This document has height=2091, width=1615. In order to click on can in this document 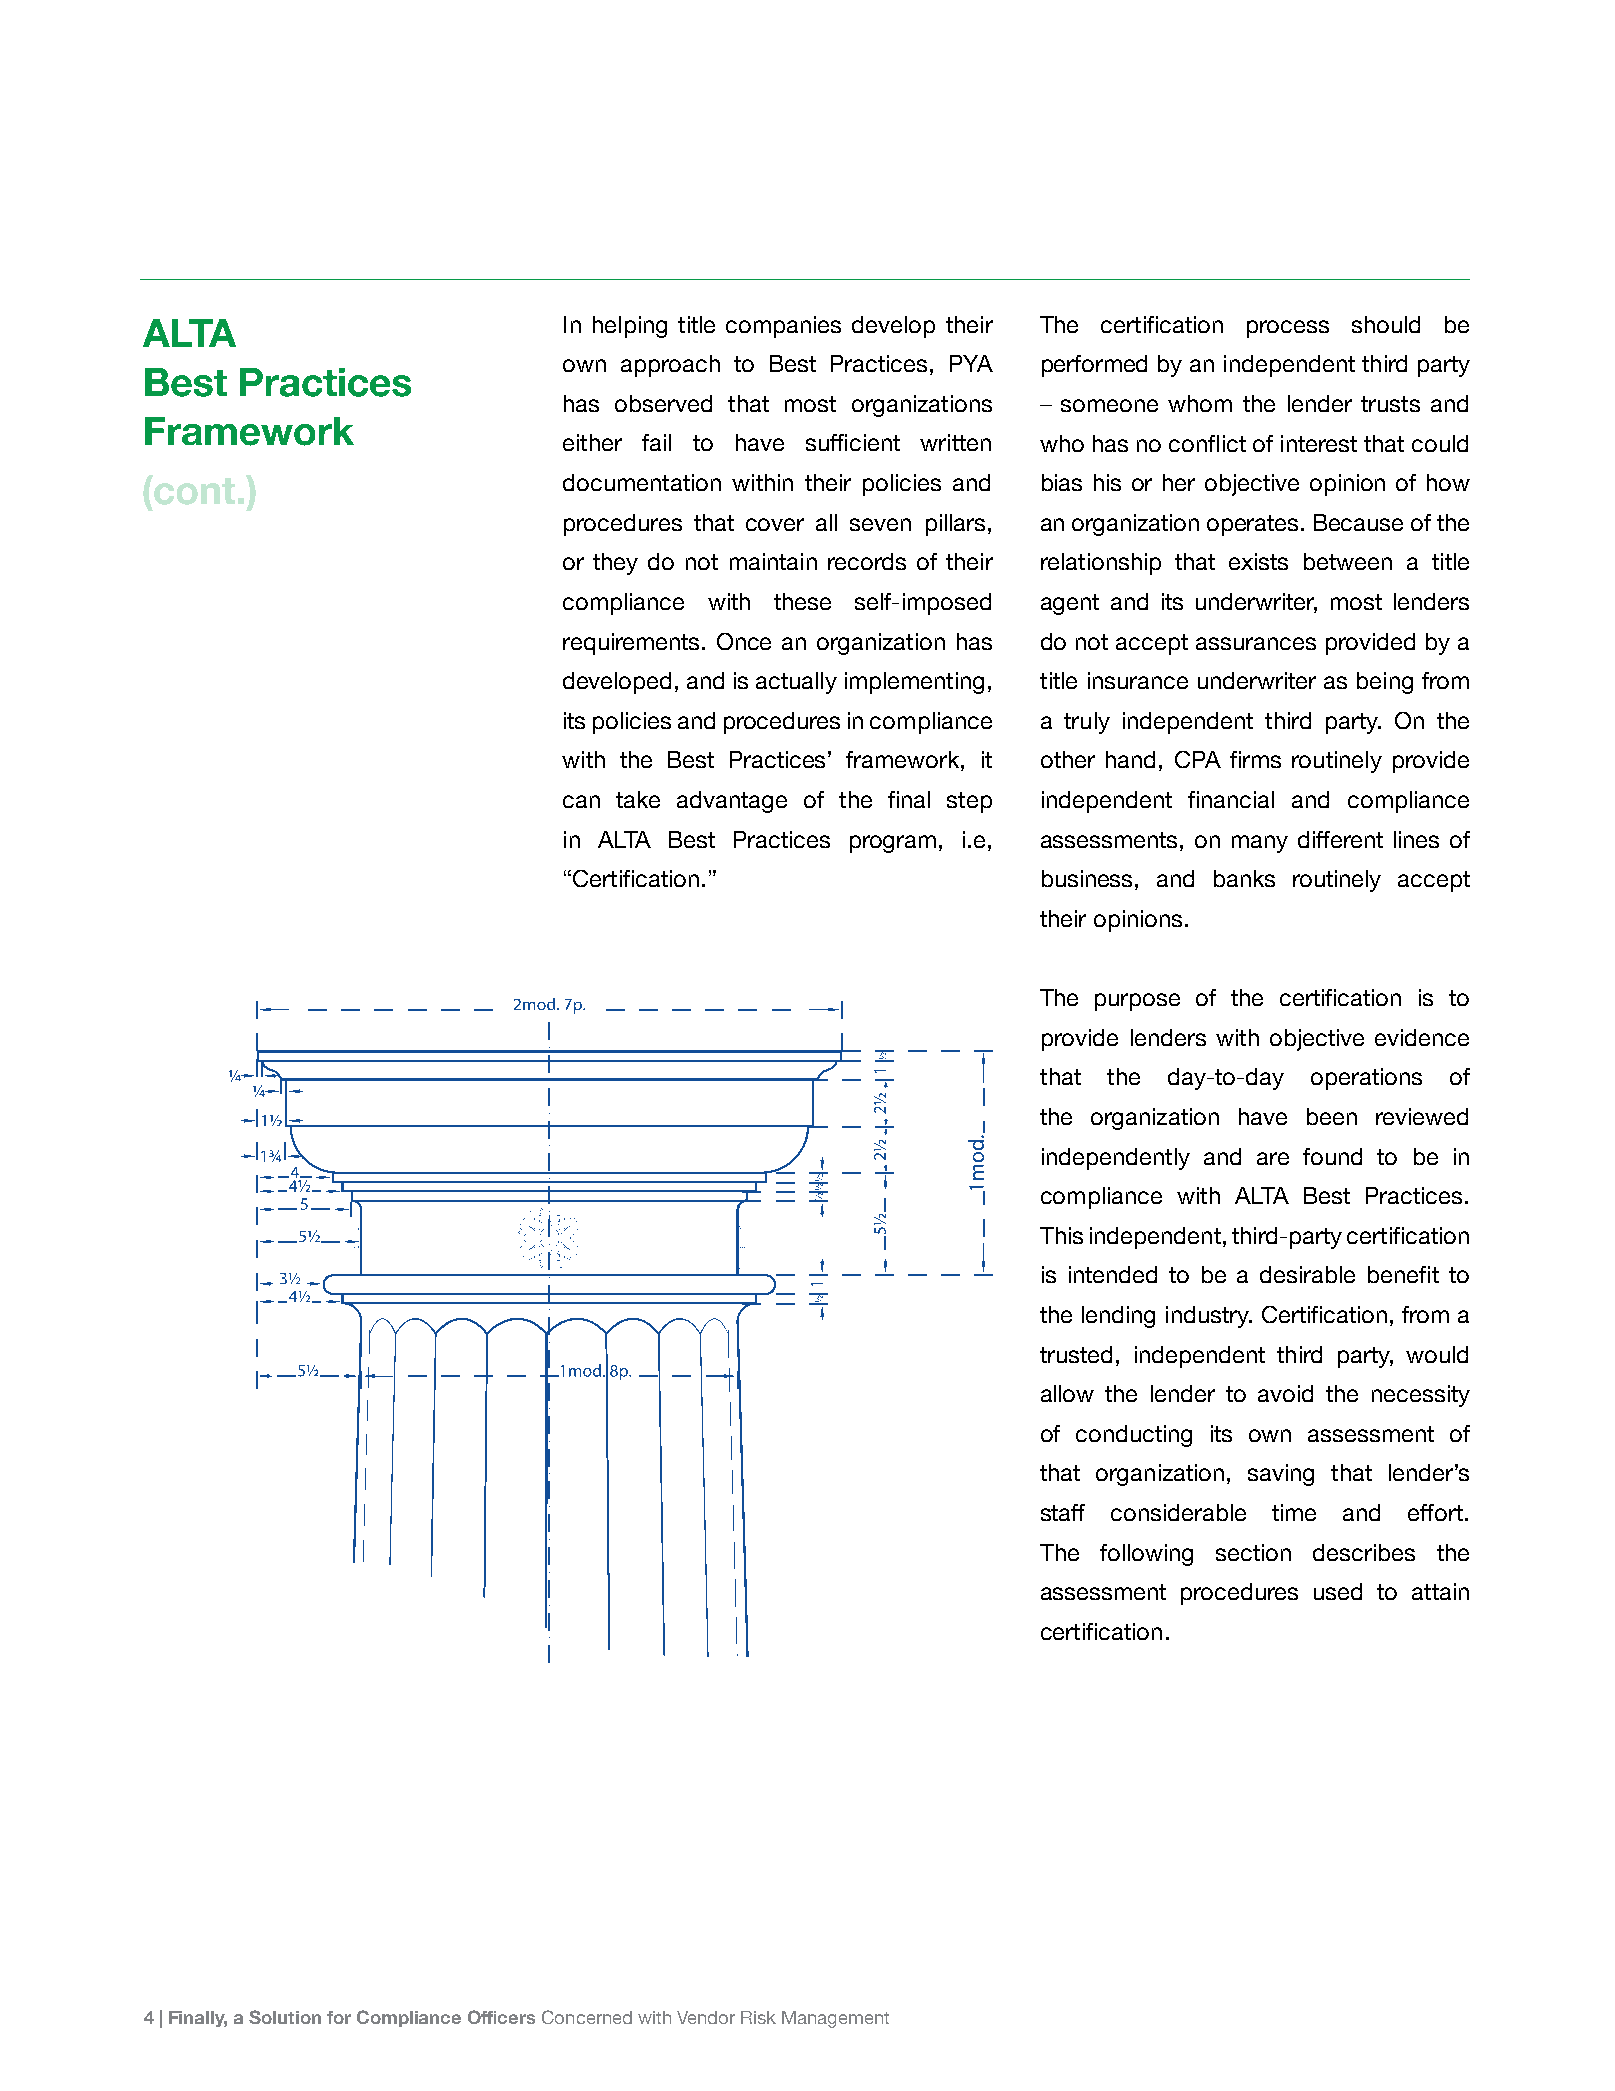, I will do `click(581, 801)`.
